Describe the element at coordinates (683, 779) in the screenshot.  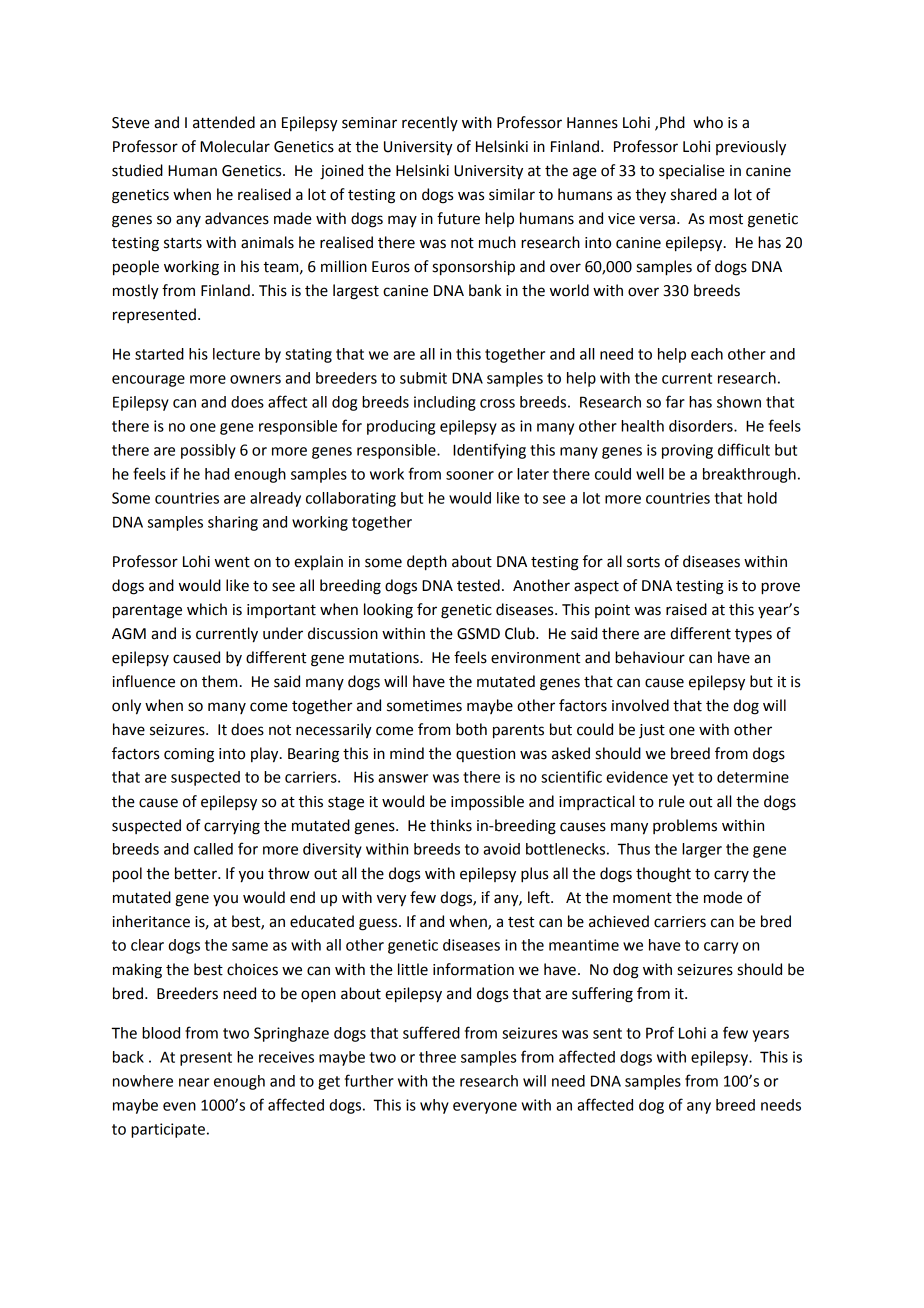
I see `yet` at that location.
